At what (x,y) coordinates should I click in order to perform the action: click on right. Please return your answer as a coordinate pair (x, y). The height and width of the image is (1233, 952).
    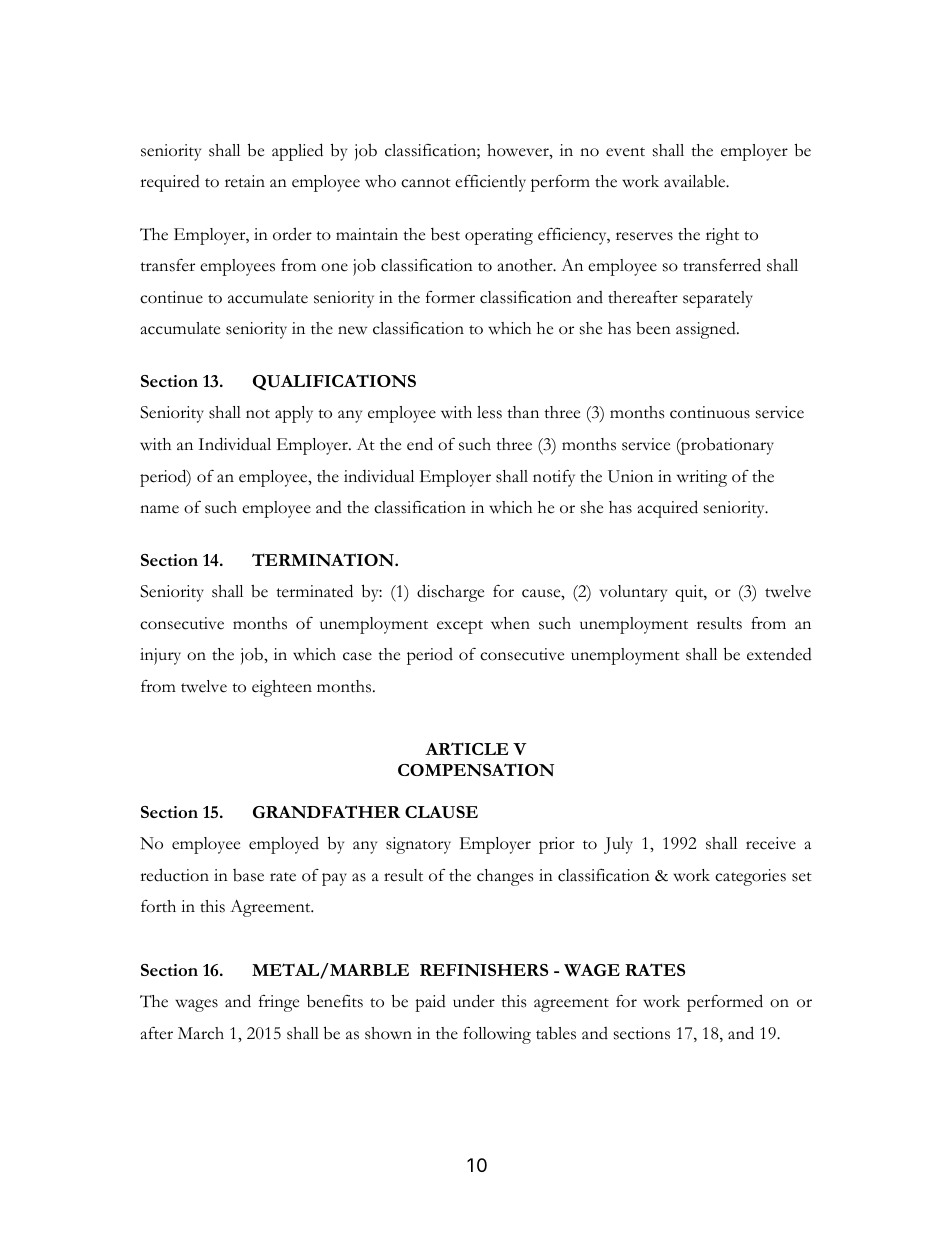
    Looking at the image, I should click on (722, 236).
